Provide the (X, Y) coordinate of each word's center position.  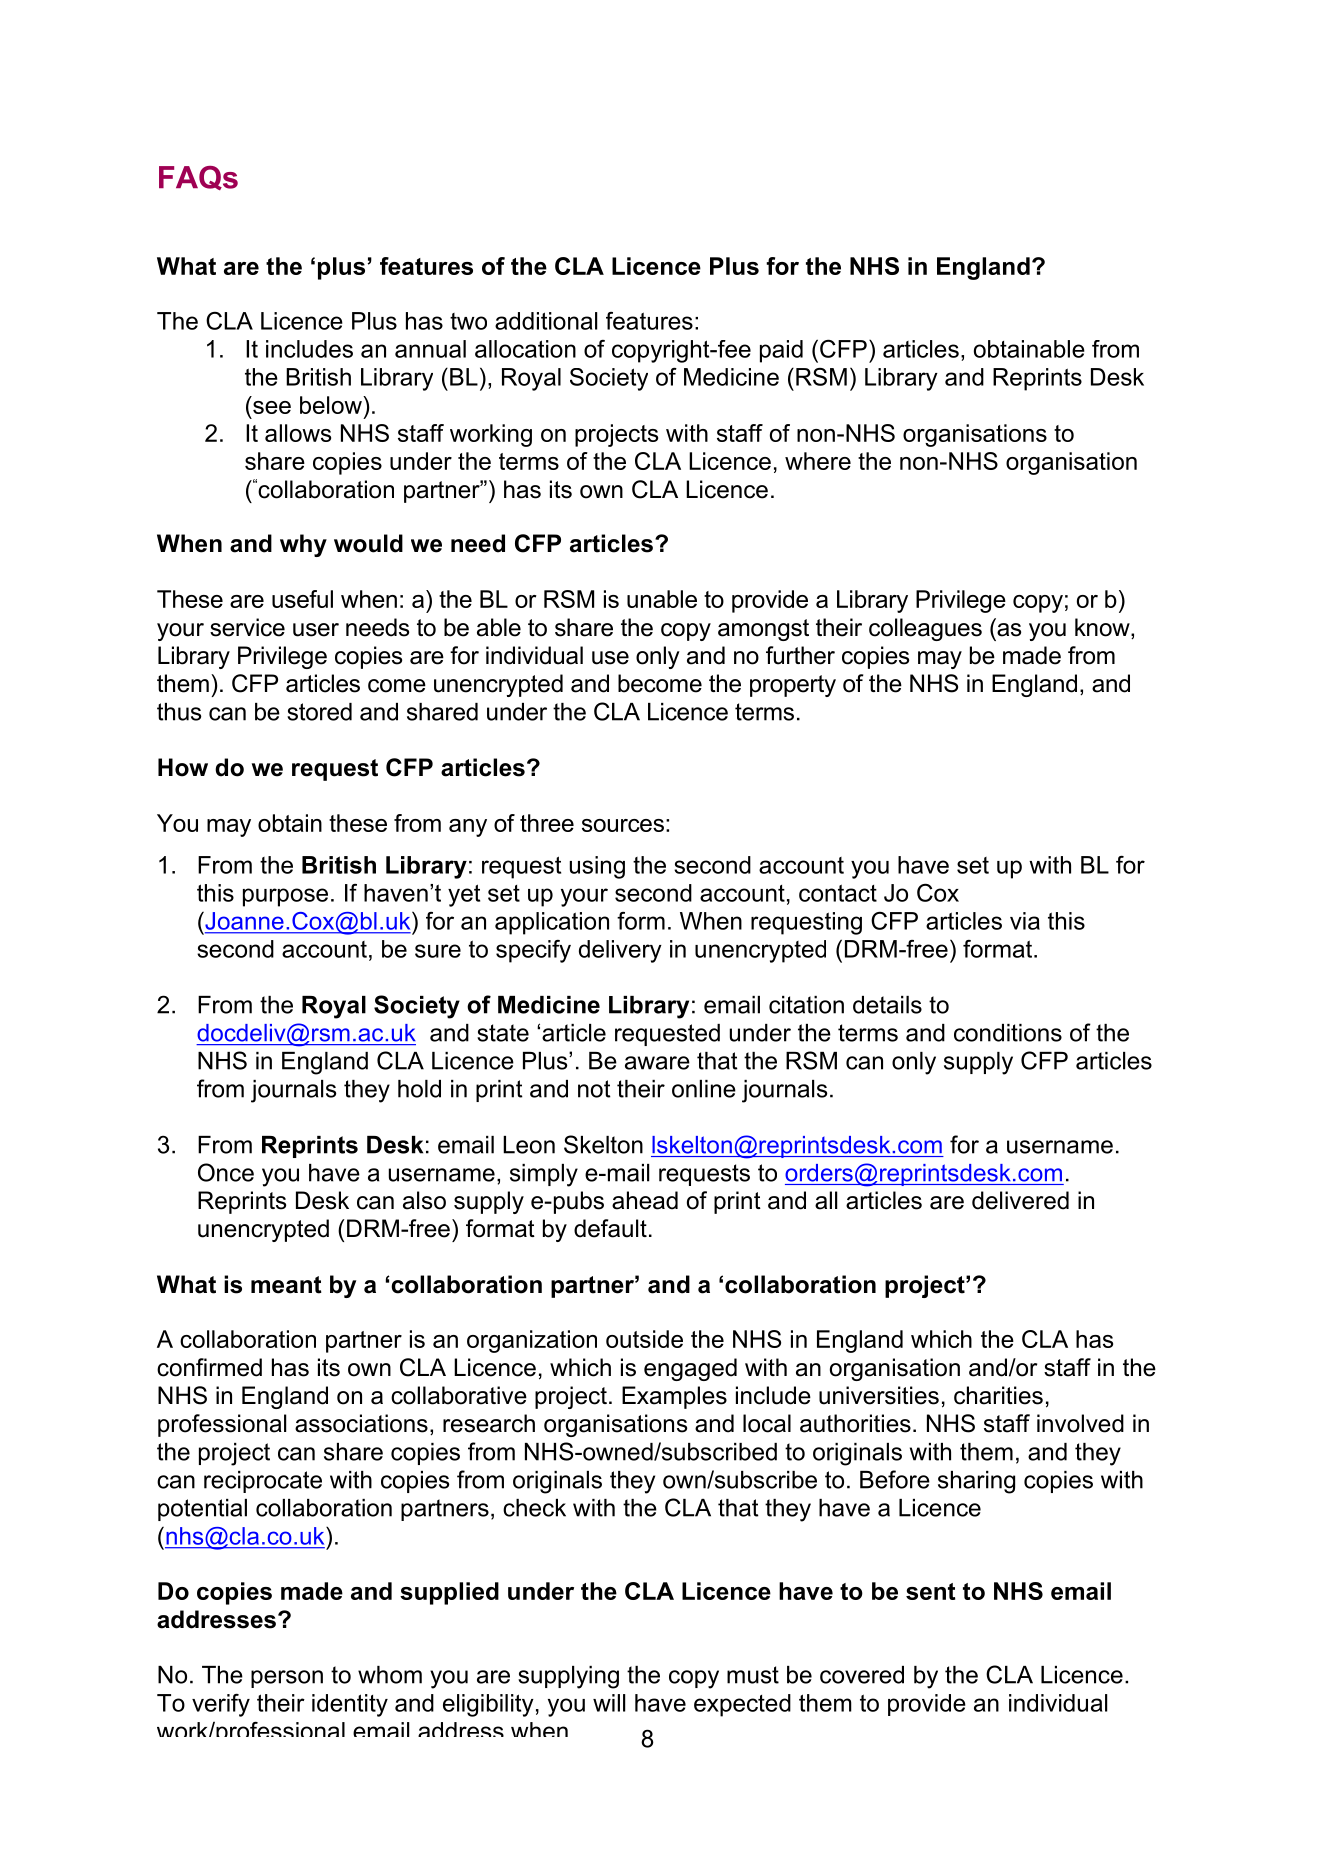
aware (657, 1063)
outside (644, 1339)
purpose (285, 897)
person (287, 1679)
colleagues (925, 629)
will (609, 1703)
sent (930, 1591)
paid (781, 351)
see (272, 407)
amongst (763, 630)
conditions (1008, 1033)
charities (998, 1395)
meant (286, 1285)
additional (546, 321)
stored (319, 712)
